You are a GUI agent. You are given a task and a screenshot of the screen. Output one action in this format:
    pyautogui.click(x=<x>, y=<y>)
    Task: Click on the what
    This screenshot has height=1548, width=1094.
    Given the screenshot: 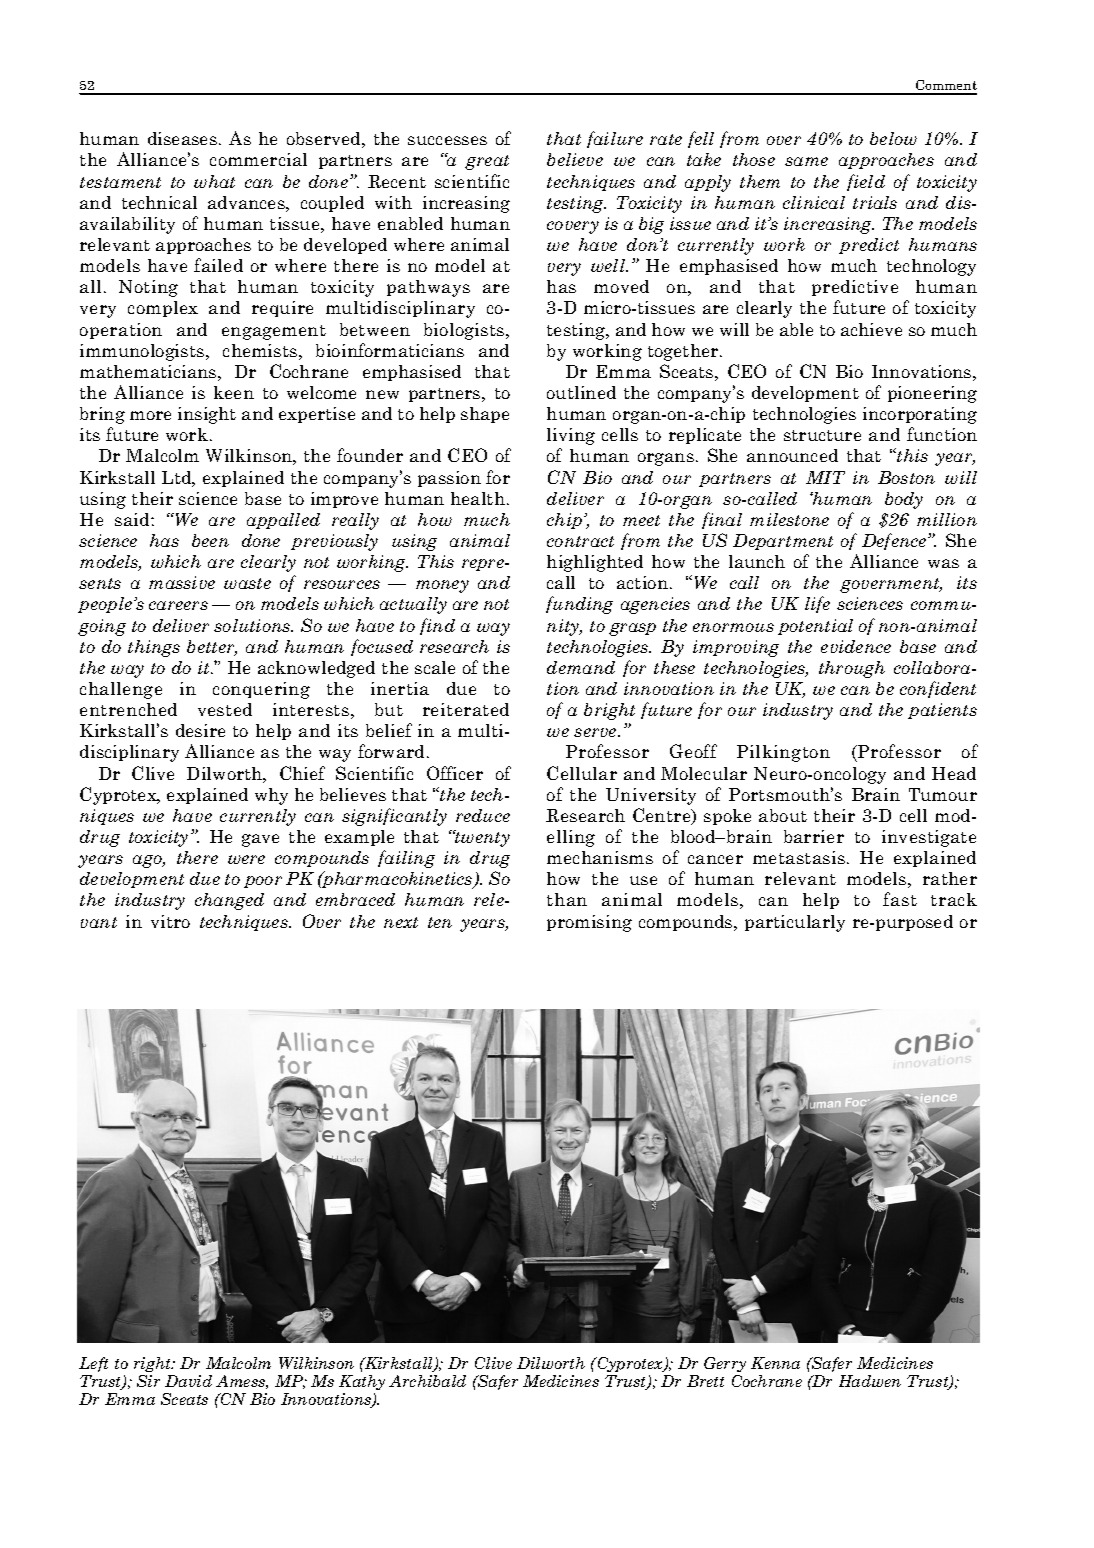 What is the action you would take?
    pyautogui.click(x=214, y=181)
